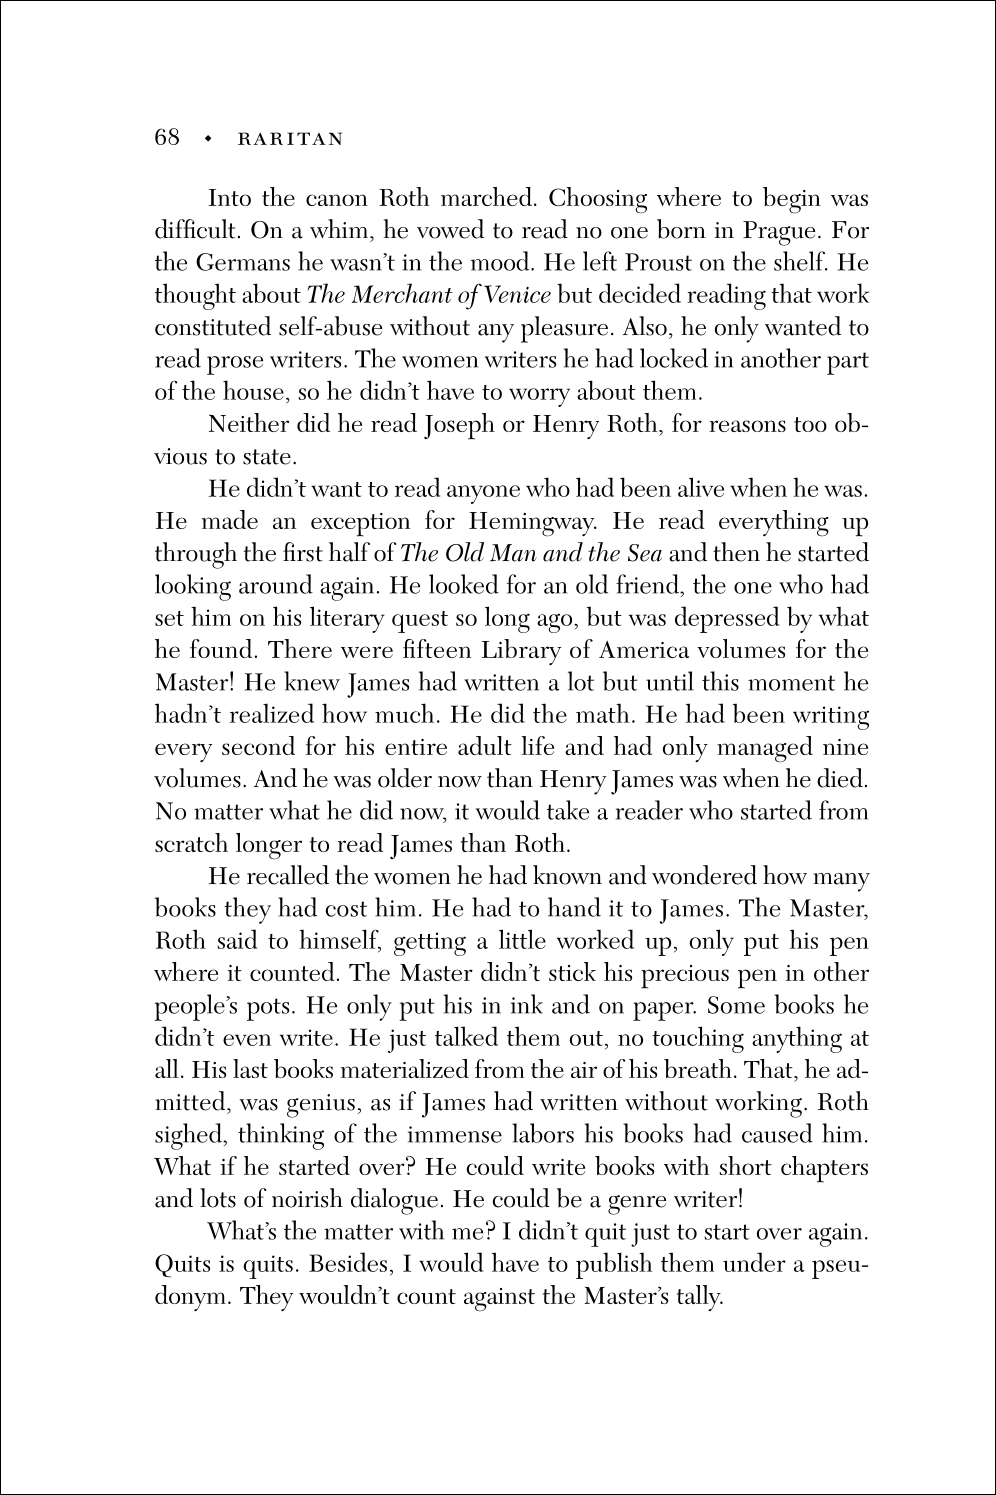 The width and height of the screenshot is (996, 1495). What do you see at coordinates (704, 875) in the screenshot?
I see `wondered` at bounding box center [704, 875].
